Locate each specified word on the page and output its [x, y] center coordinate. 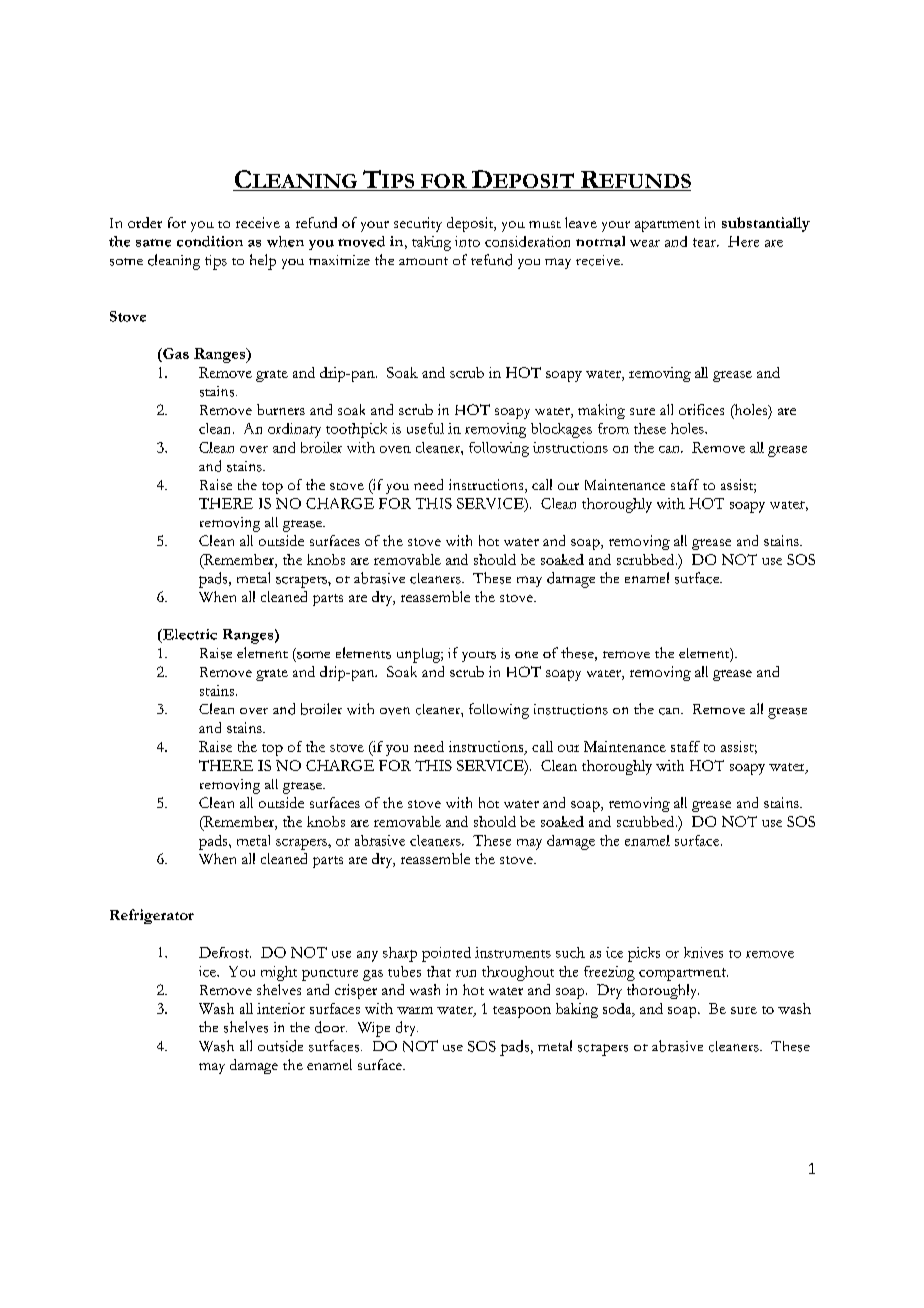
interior [281, 1008]
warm [415, 1010]
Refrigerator [152, 916]
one [526, 654]
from [613, 428]
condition [210, 241]
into [467, 241]
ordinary [294, 430]
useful [425, 428]
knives [703, 952]
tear [706, 242]
